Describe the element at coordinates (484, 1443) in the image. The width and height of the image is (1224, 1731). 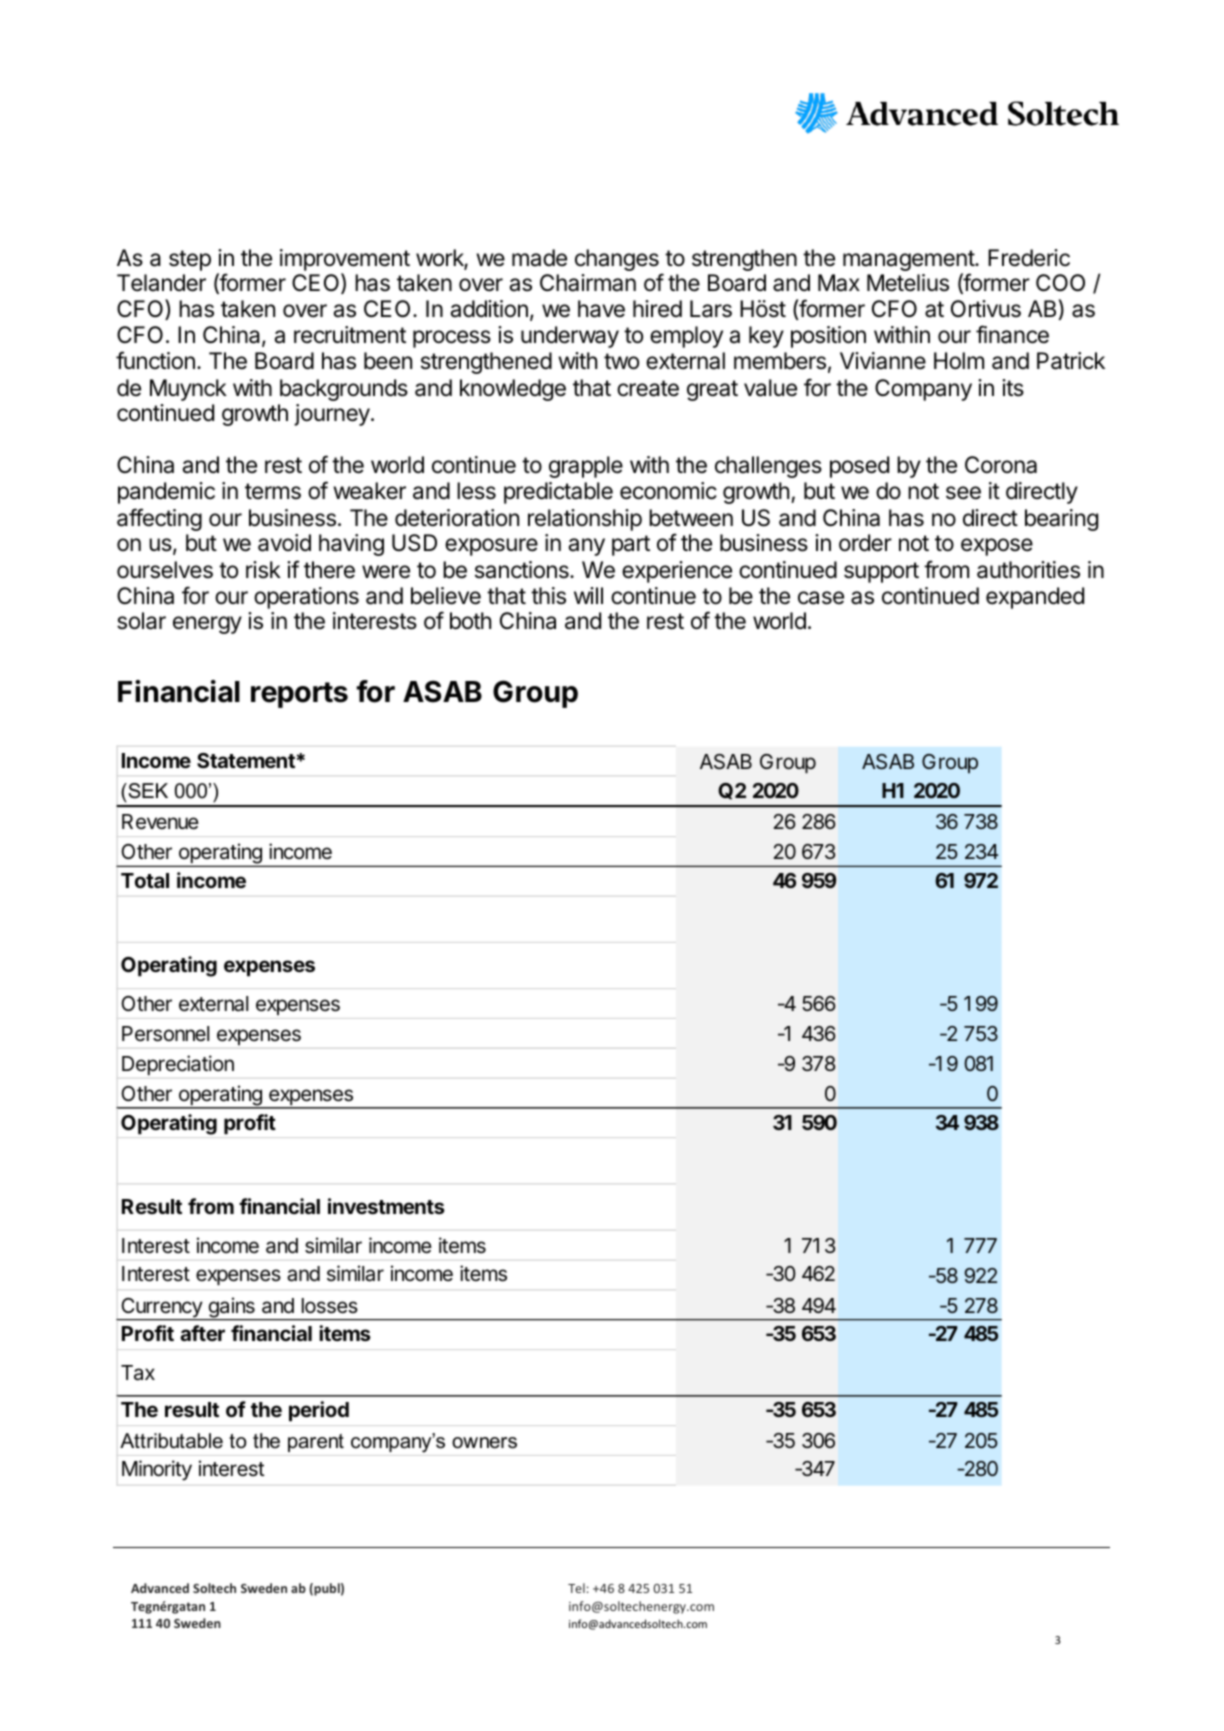
I see `owners` at that location.
